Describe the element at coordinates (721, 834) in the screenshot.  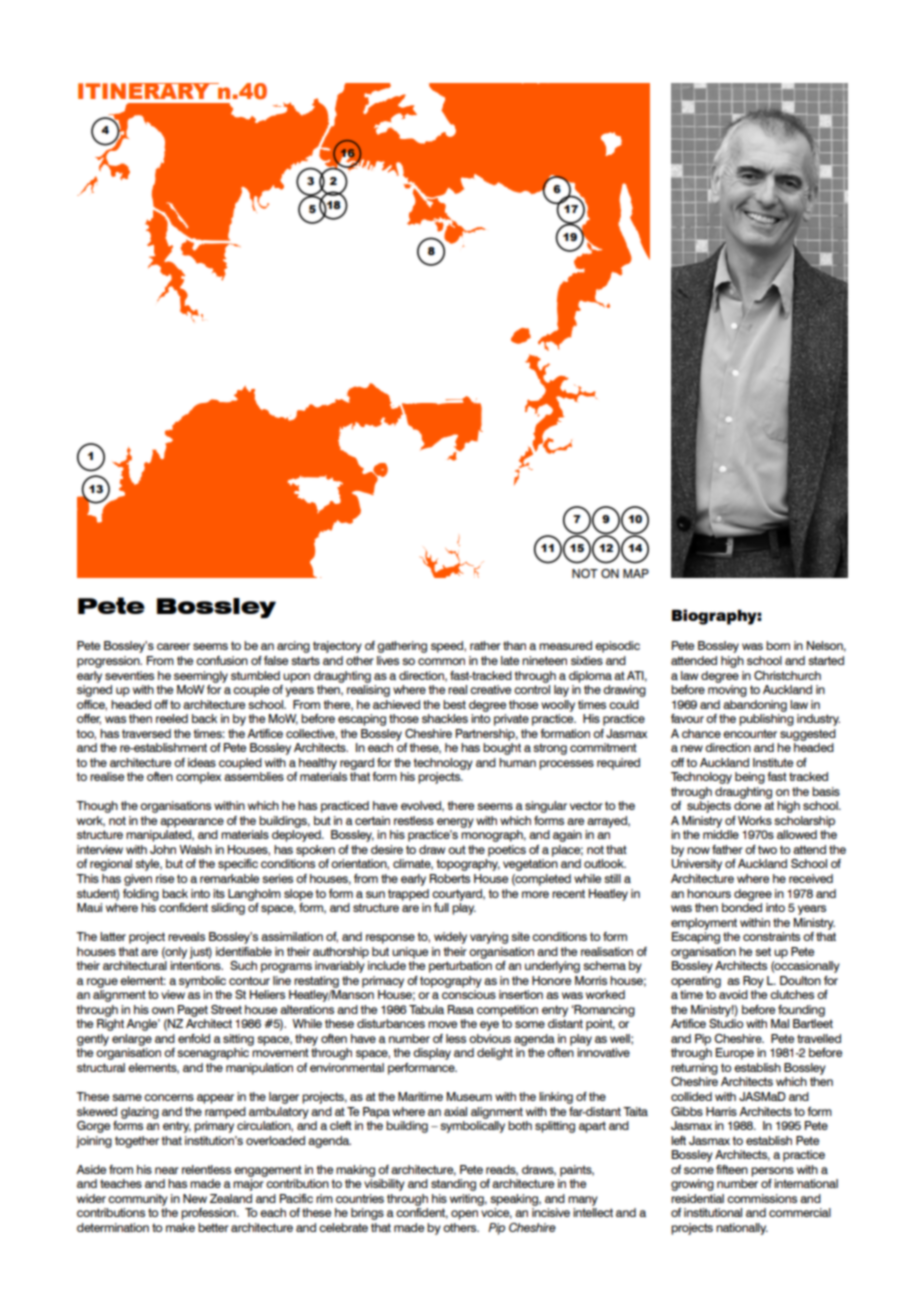
I see `middle` at that location.
